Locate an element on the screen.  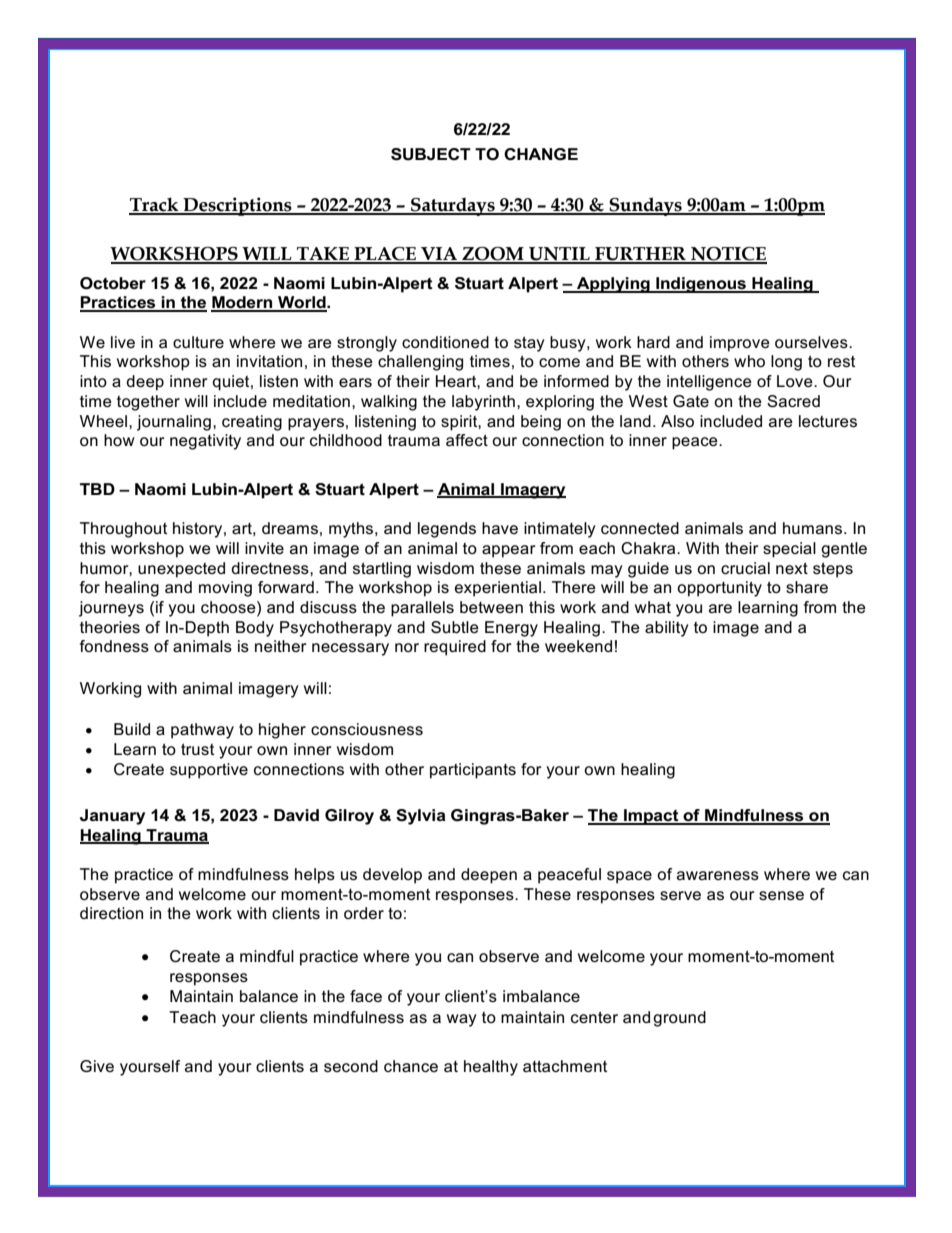
Sundays is located at coordinates (645, 206).
